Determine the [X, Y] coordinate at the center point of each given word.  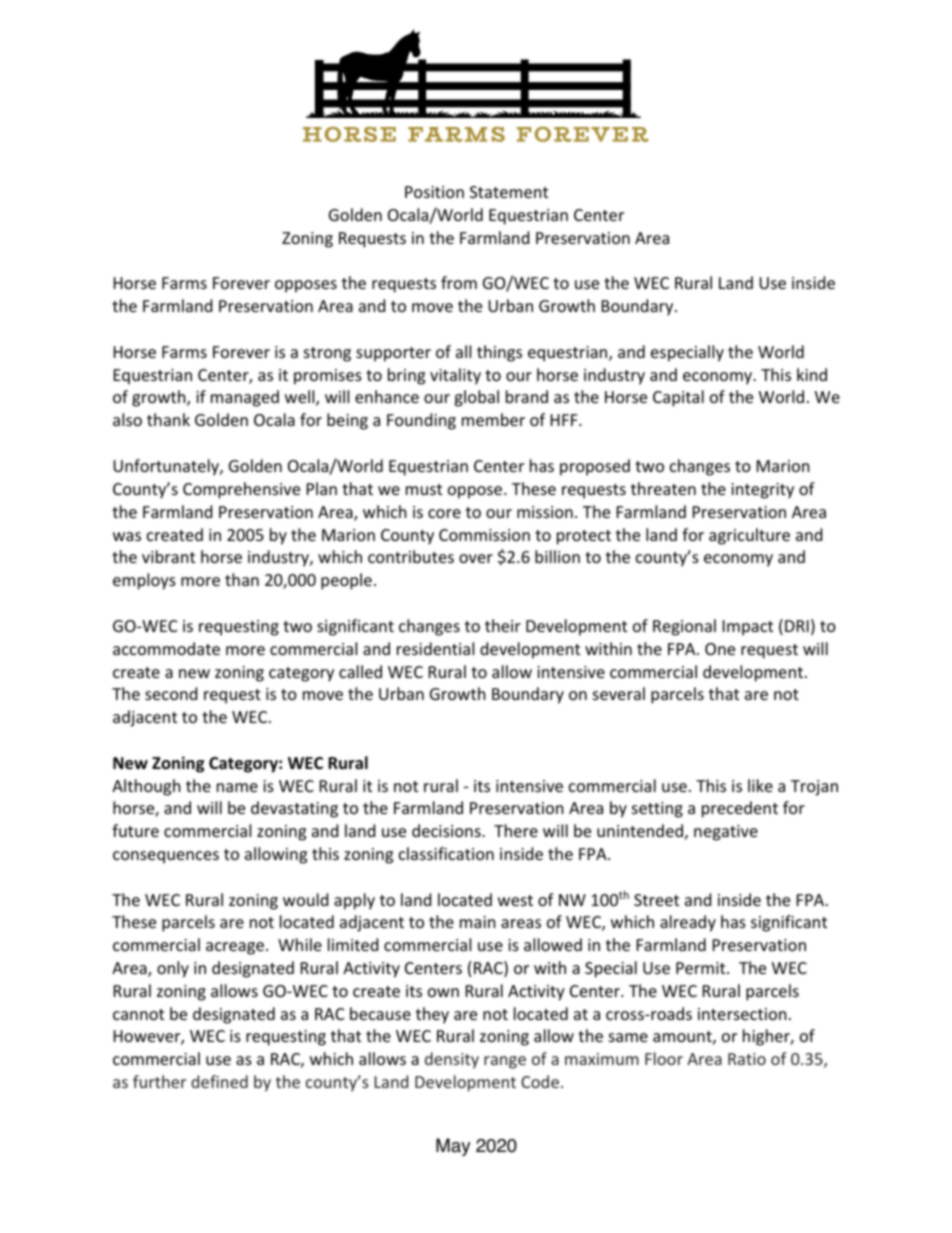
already [688, 923]
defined [219, 1081]
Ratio [747, 1059]
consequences [166, 857]
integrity [762, 491]
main [478, 922]
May [453, 1147]
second [171, 693]
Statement [509, 192]
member [493, 419]
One [720, 649]
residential [435, 648]
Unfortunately [167, 467]
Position [434, 192]
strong [327, 354]
